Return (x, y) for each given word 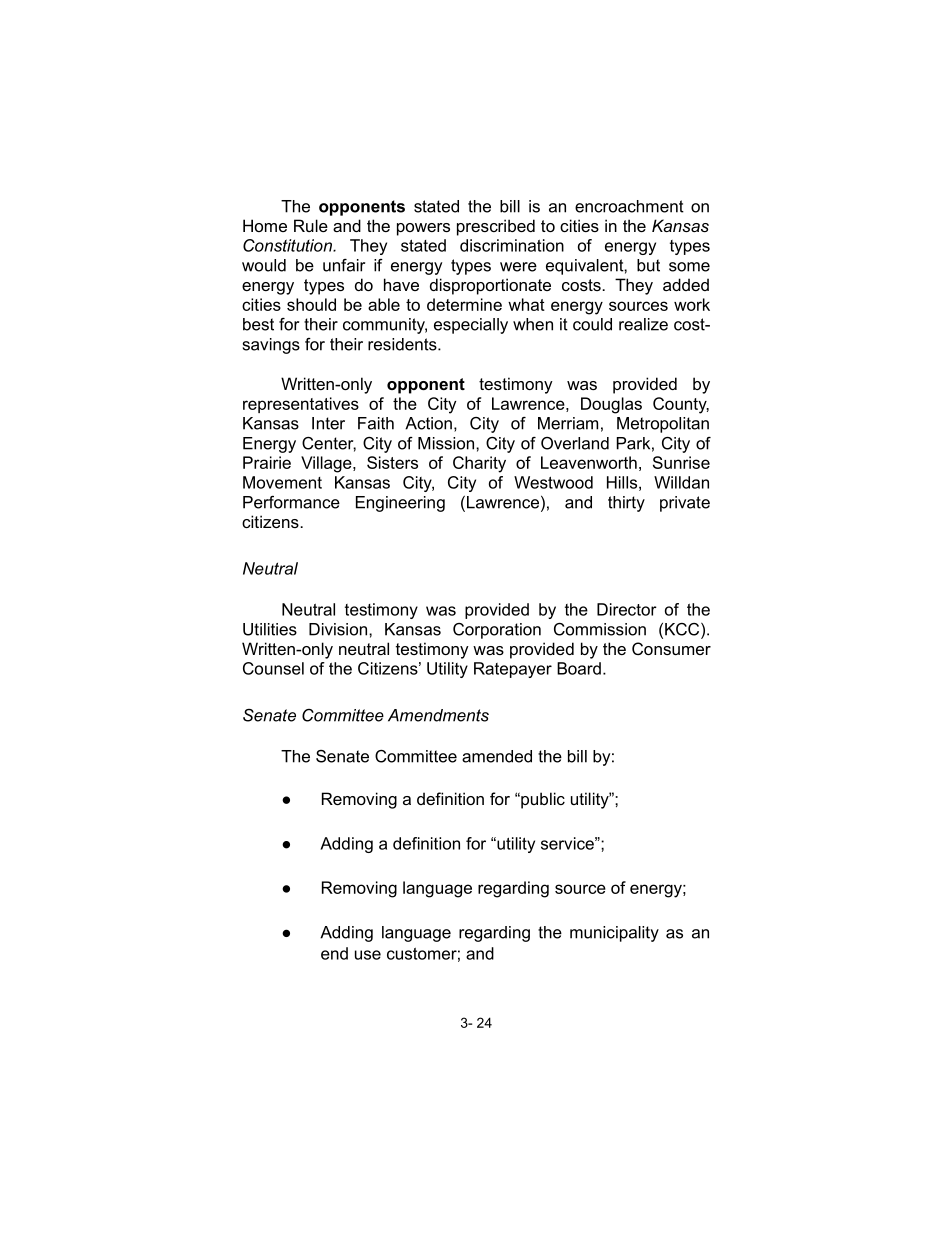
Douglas (611, 405)
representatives (301, 405)
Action (428, 423)
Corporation (497, 631)
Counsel (273, 668)
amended (497, 756)
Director (627, 609)
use (368, 955)
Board (579, 668)
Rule (311, 225)
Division (339, 629)
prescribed (496, 227)
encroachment (629, 206)
